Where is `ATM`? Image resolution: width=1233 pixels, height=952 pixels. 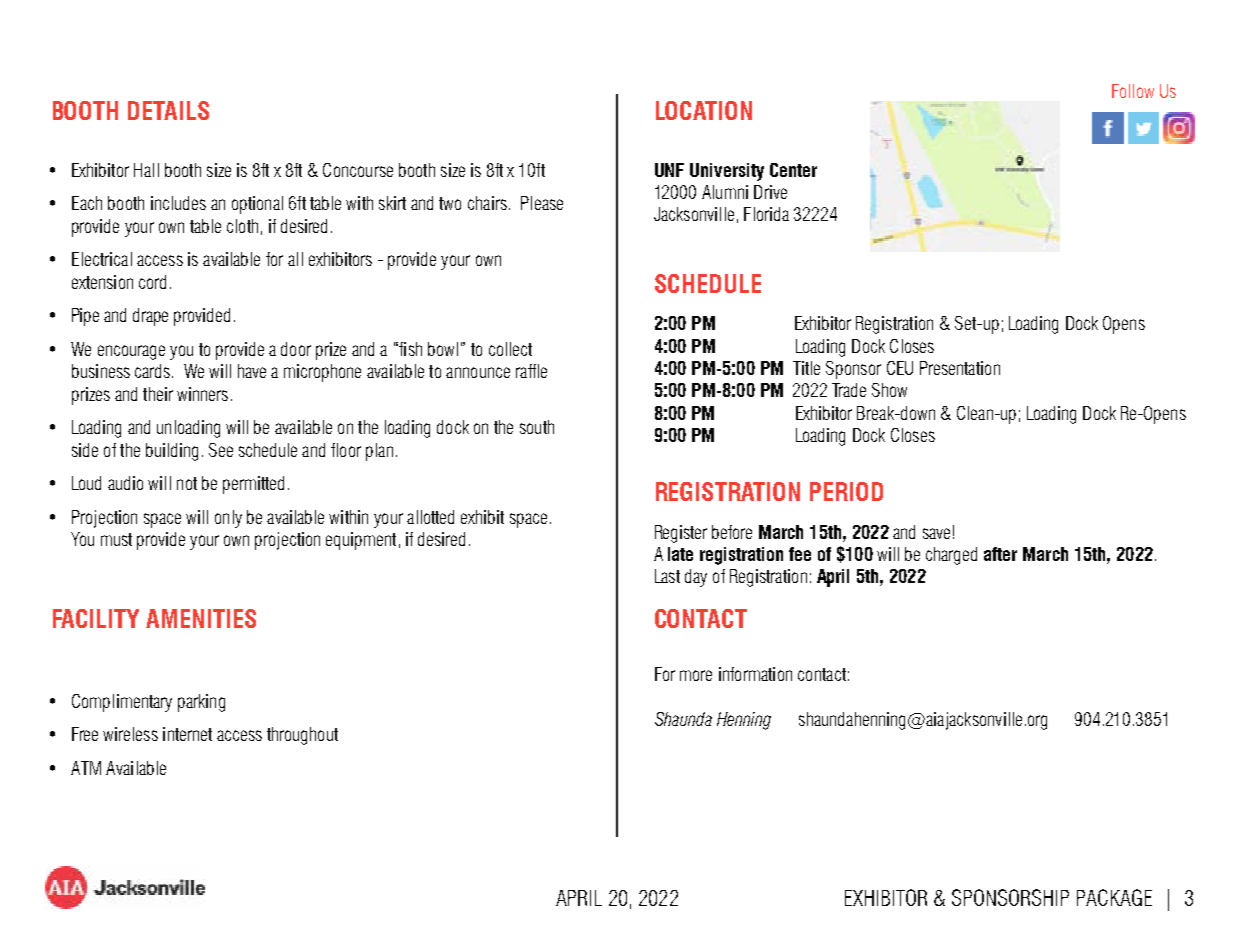
ATM is located at coordinates (86, 768).
